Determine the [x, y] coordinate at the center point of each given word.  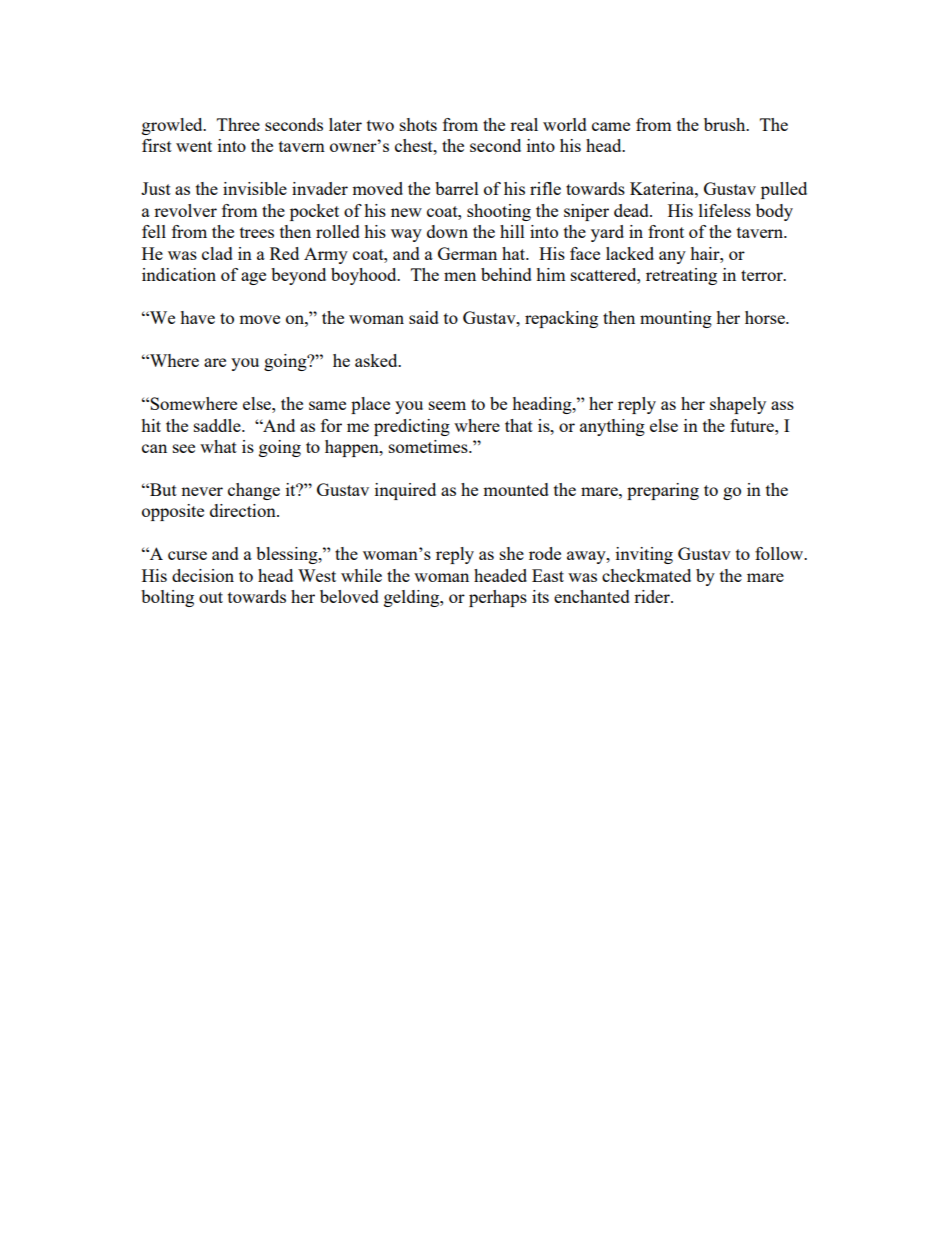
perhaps [498, 598]
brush [726, 124]
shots [418, 124]
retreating [681, 276]
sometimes [429, 446]
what [218, 446]
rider [653, 596]
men [460, 276]
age [253, 278]
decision [203, 575]
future [753, 425]
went [194, 146]
